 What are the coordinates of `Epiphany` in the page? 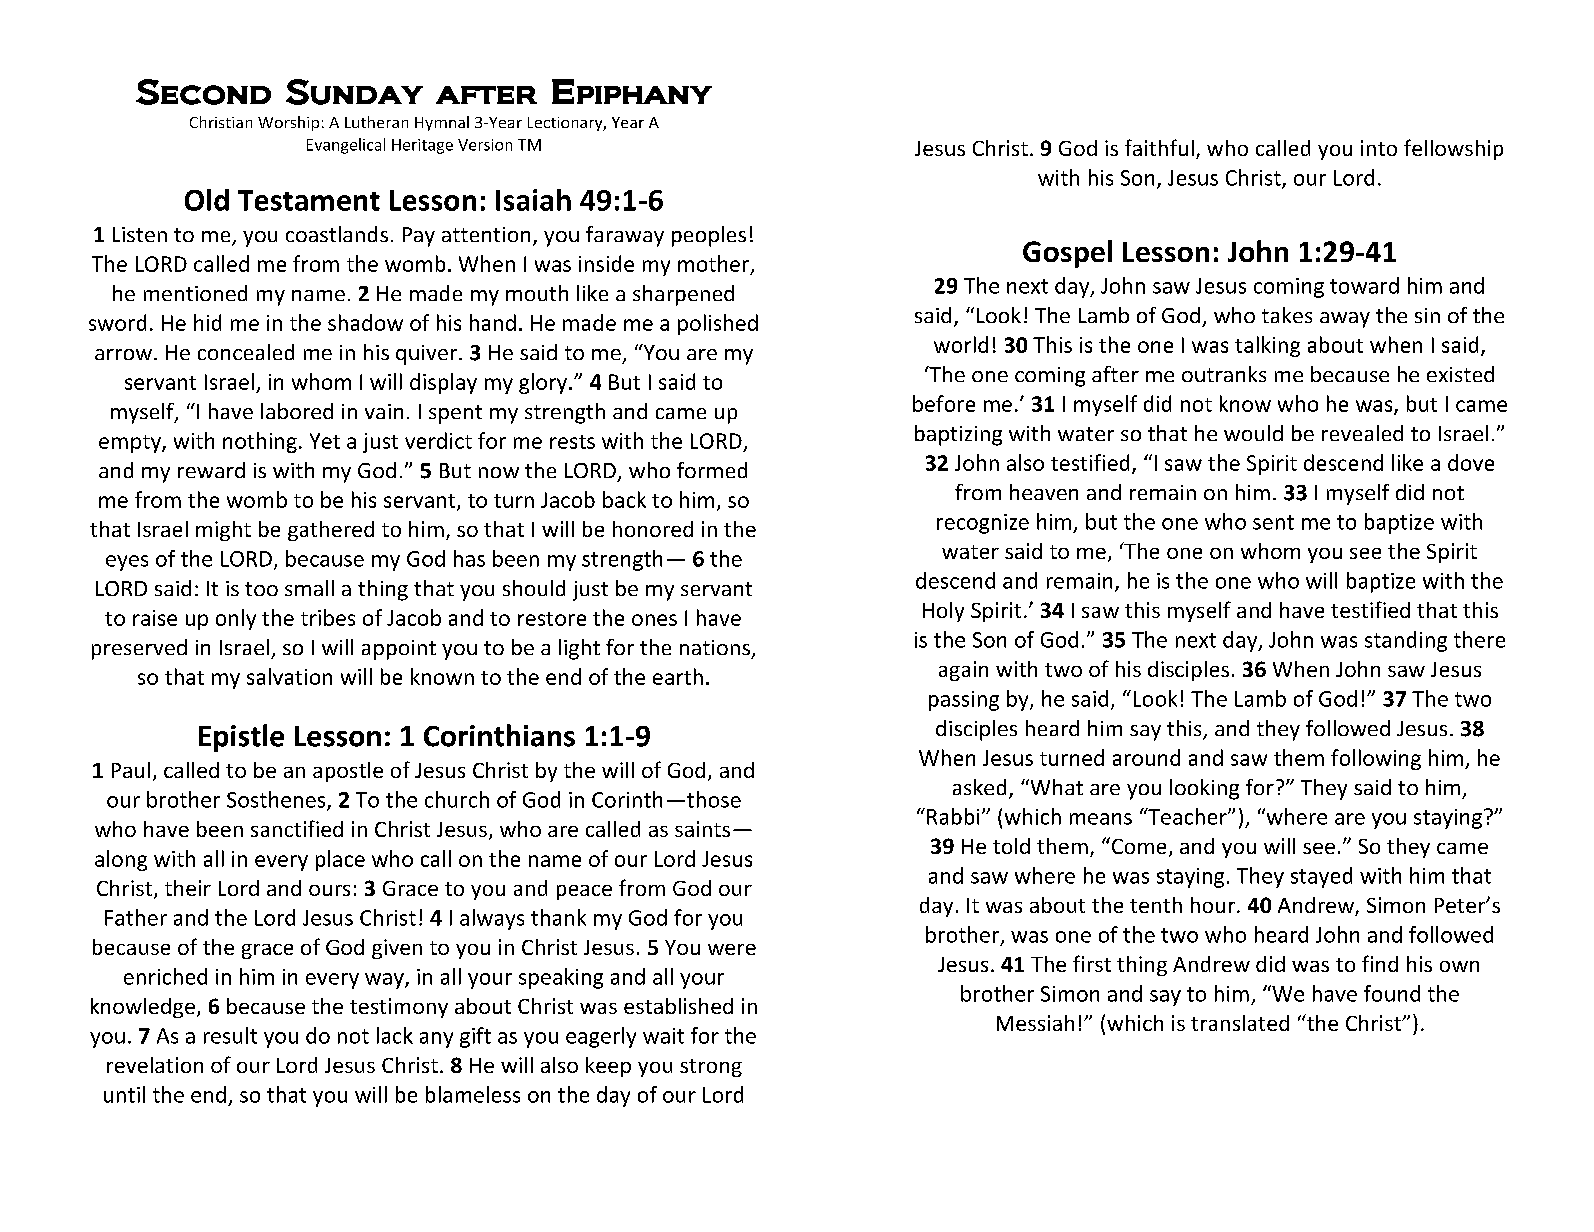 It's located at (632, 91).
